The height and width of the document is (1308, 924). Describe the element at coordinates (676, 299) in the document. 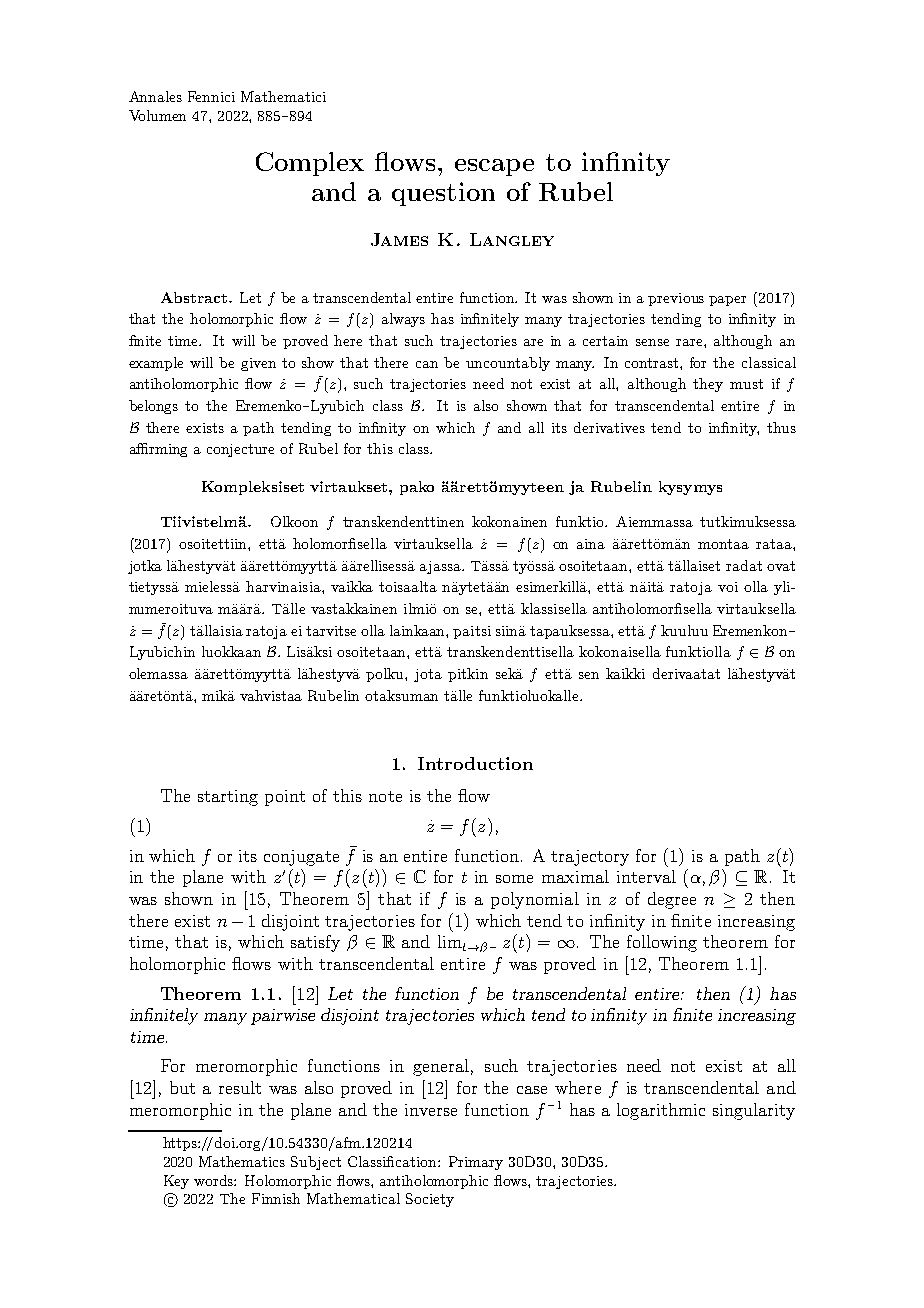

I see `previous` at that location.
